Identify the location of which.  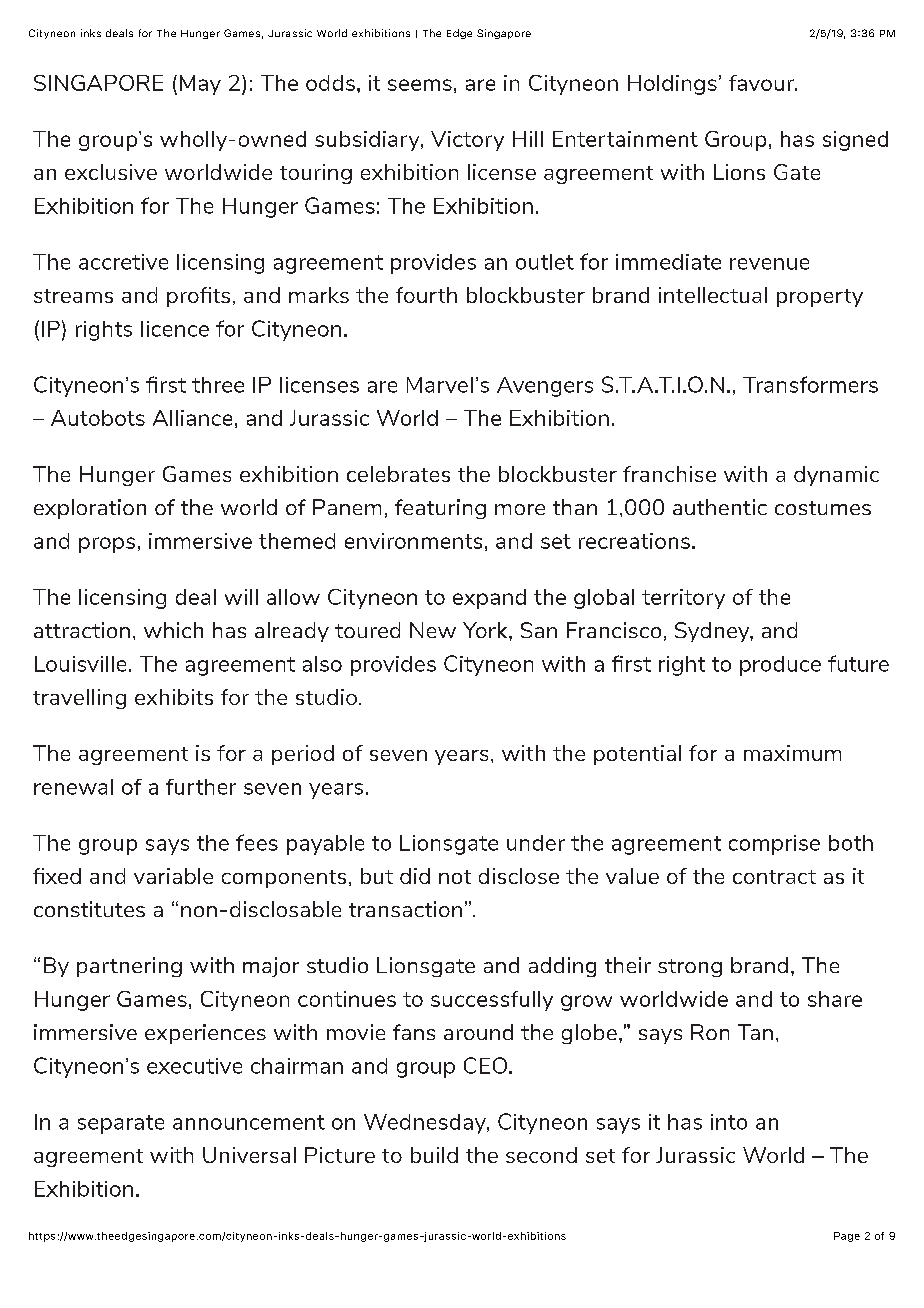
(173, 630).
